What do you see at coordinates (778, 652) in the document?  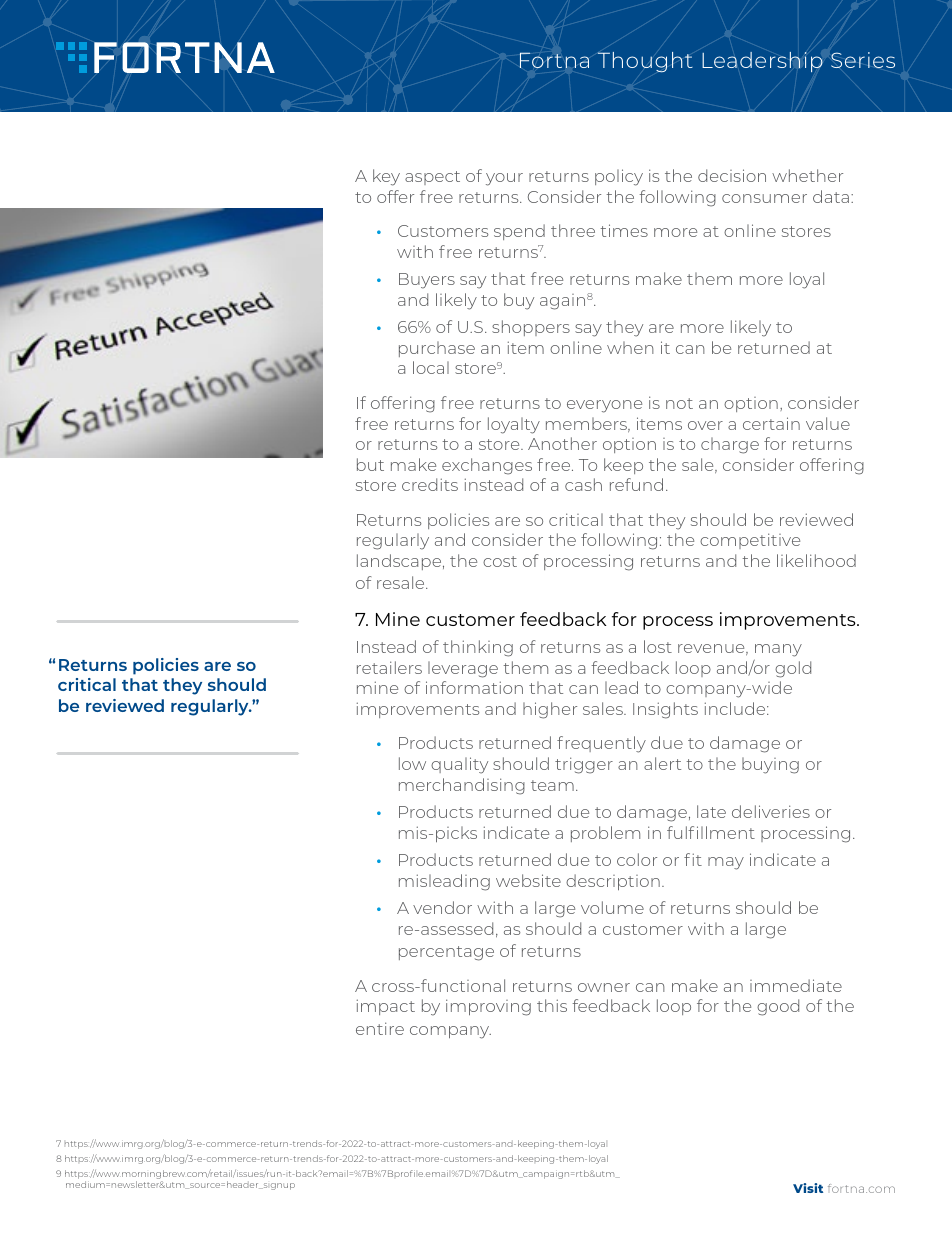 I see `many` at bounding box center [778, 652].
